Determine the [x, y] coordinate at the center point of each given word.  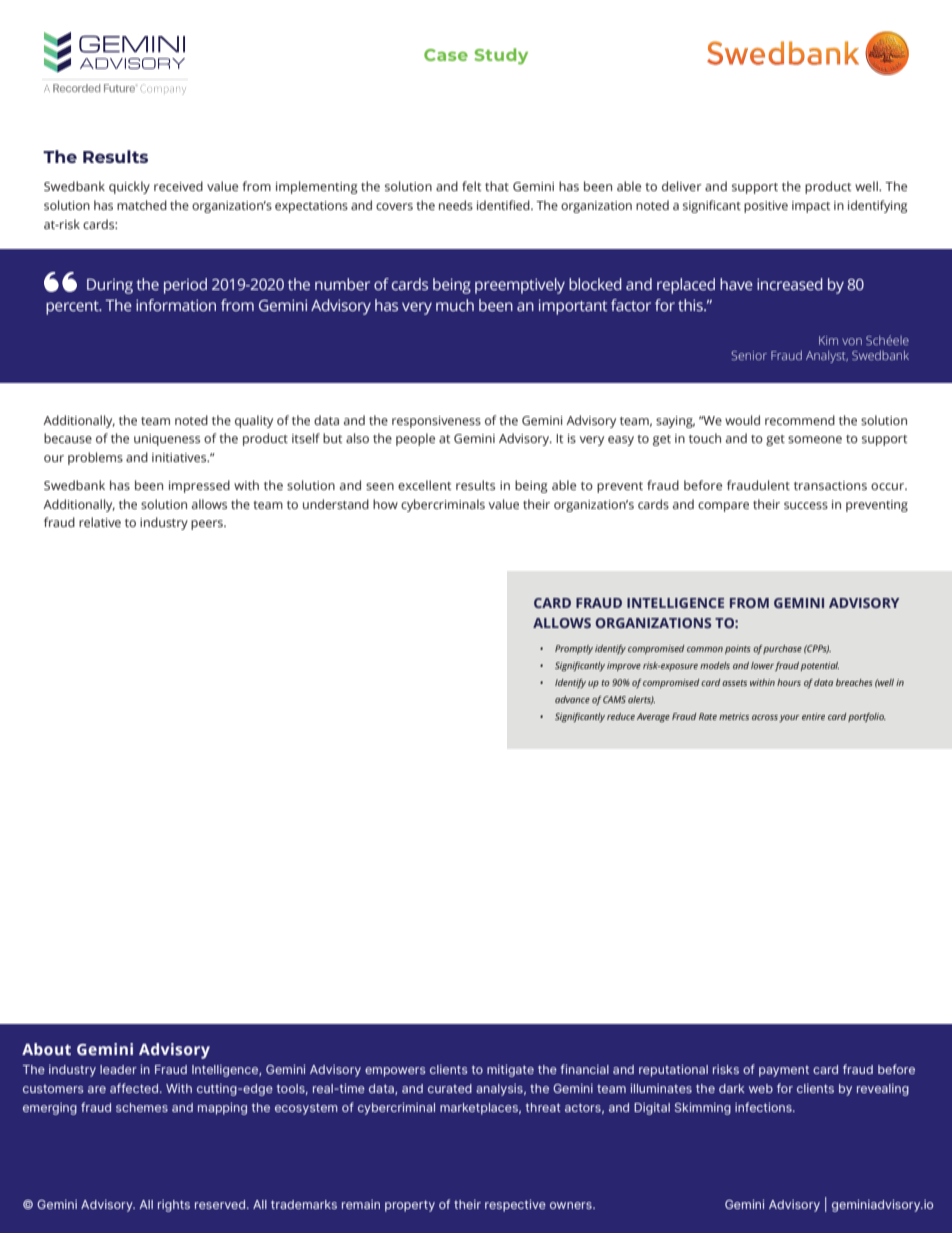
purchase [782, 649]
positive [766, 207]
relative [100, 522]
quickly [129, 187]
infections [764, 1107]
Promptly [574, 649]
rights [174, 1206]
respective [515, 1206]
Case [446, 55]
